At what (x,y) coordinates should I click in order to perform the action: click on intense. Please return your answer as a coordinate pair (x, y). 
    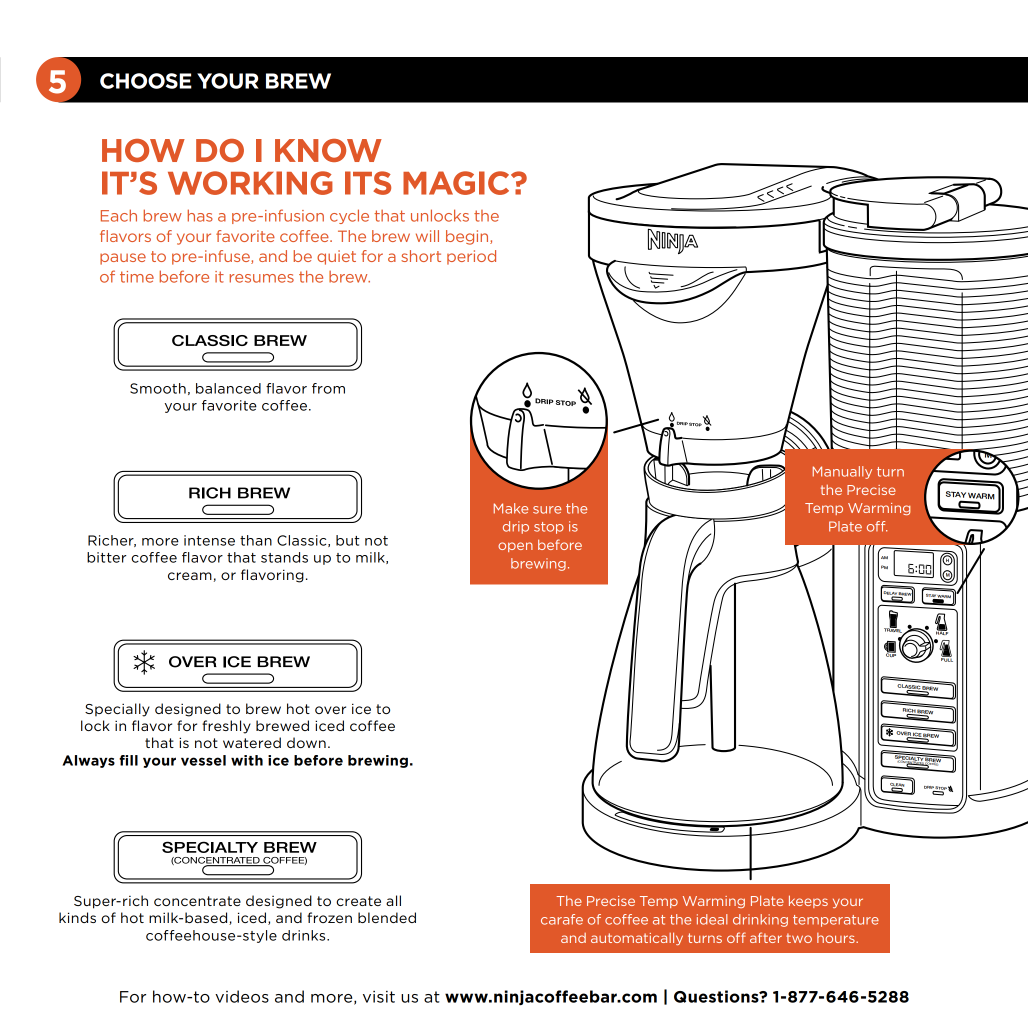
    Looking at the image, I should click on (209, 540).
